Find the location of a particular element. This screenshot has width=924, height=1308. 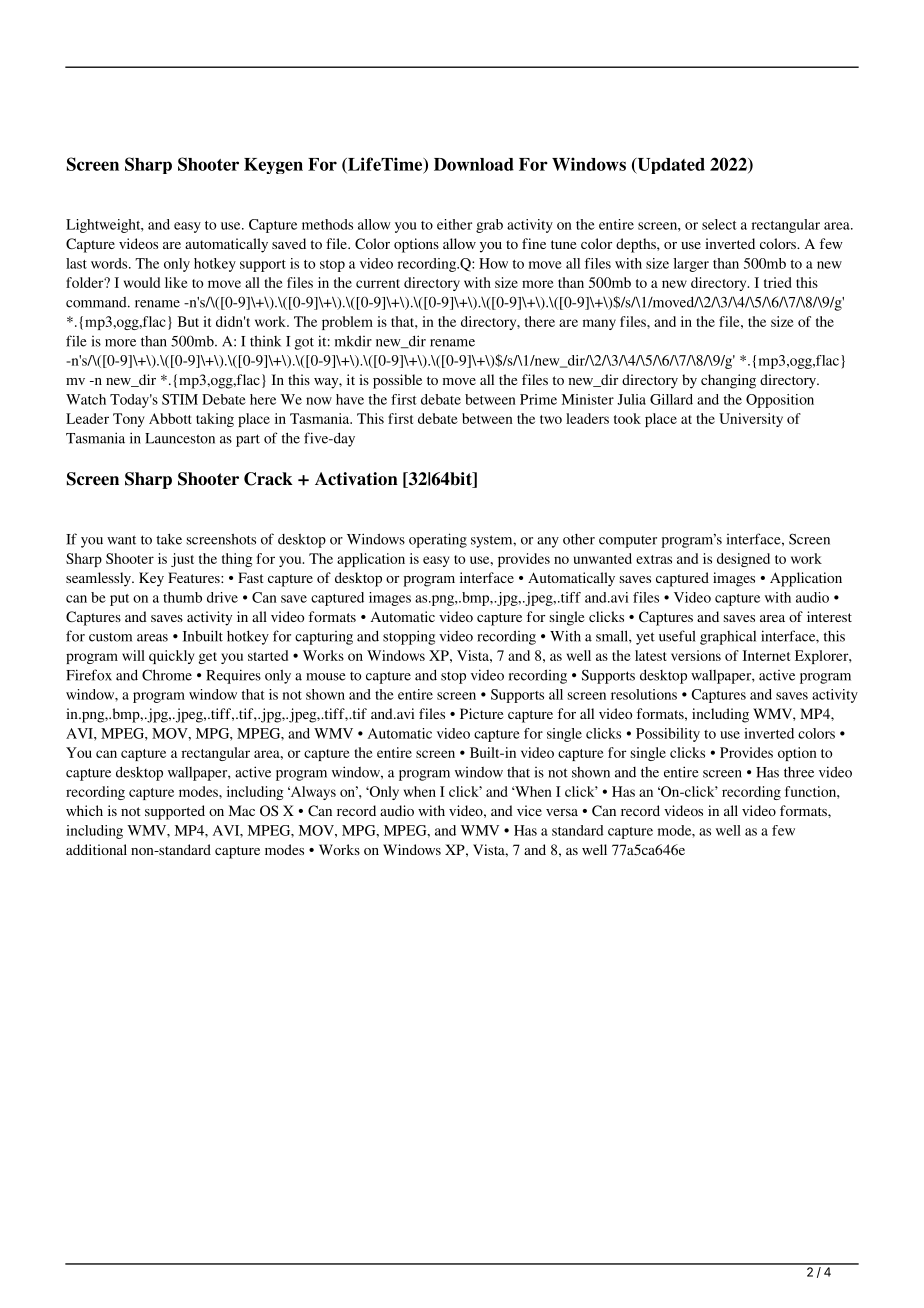

Download is located at coordinates (474, 164).
